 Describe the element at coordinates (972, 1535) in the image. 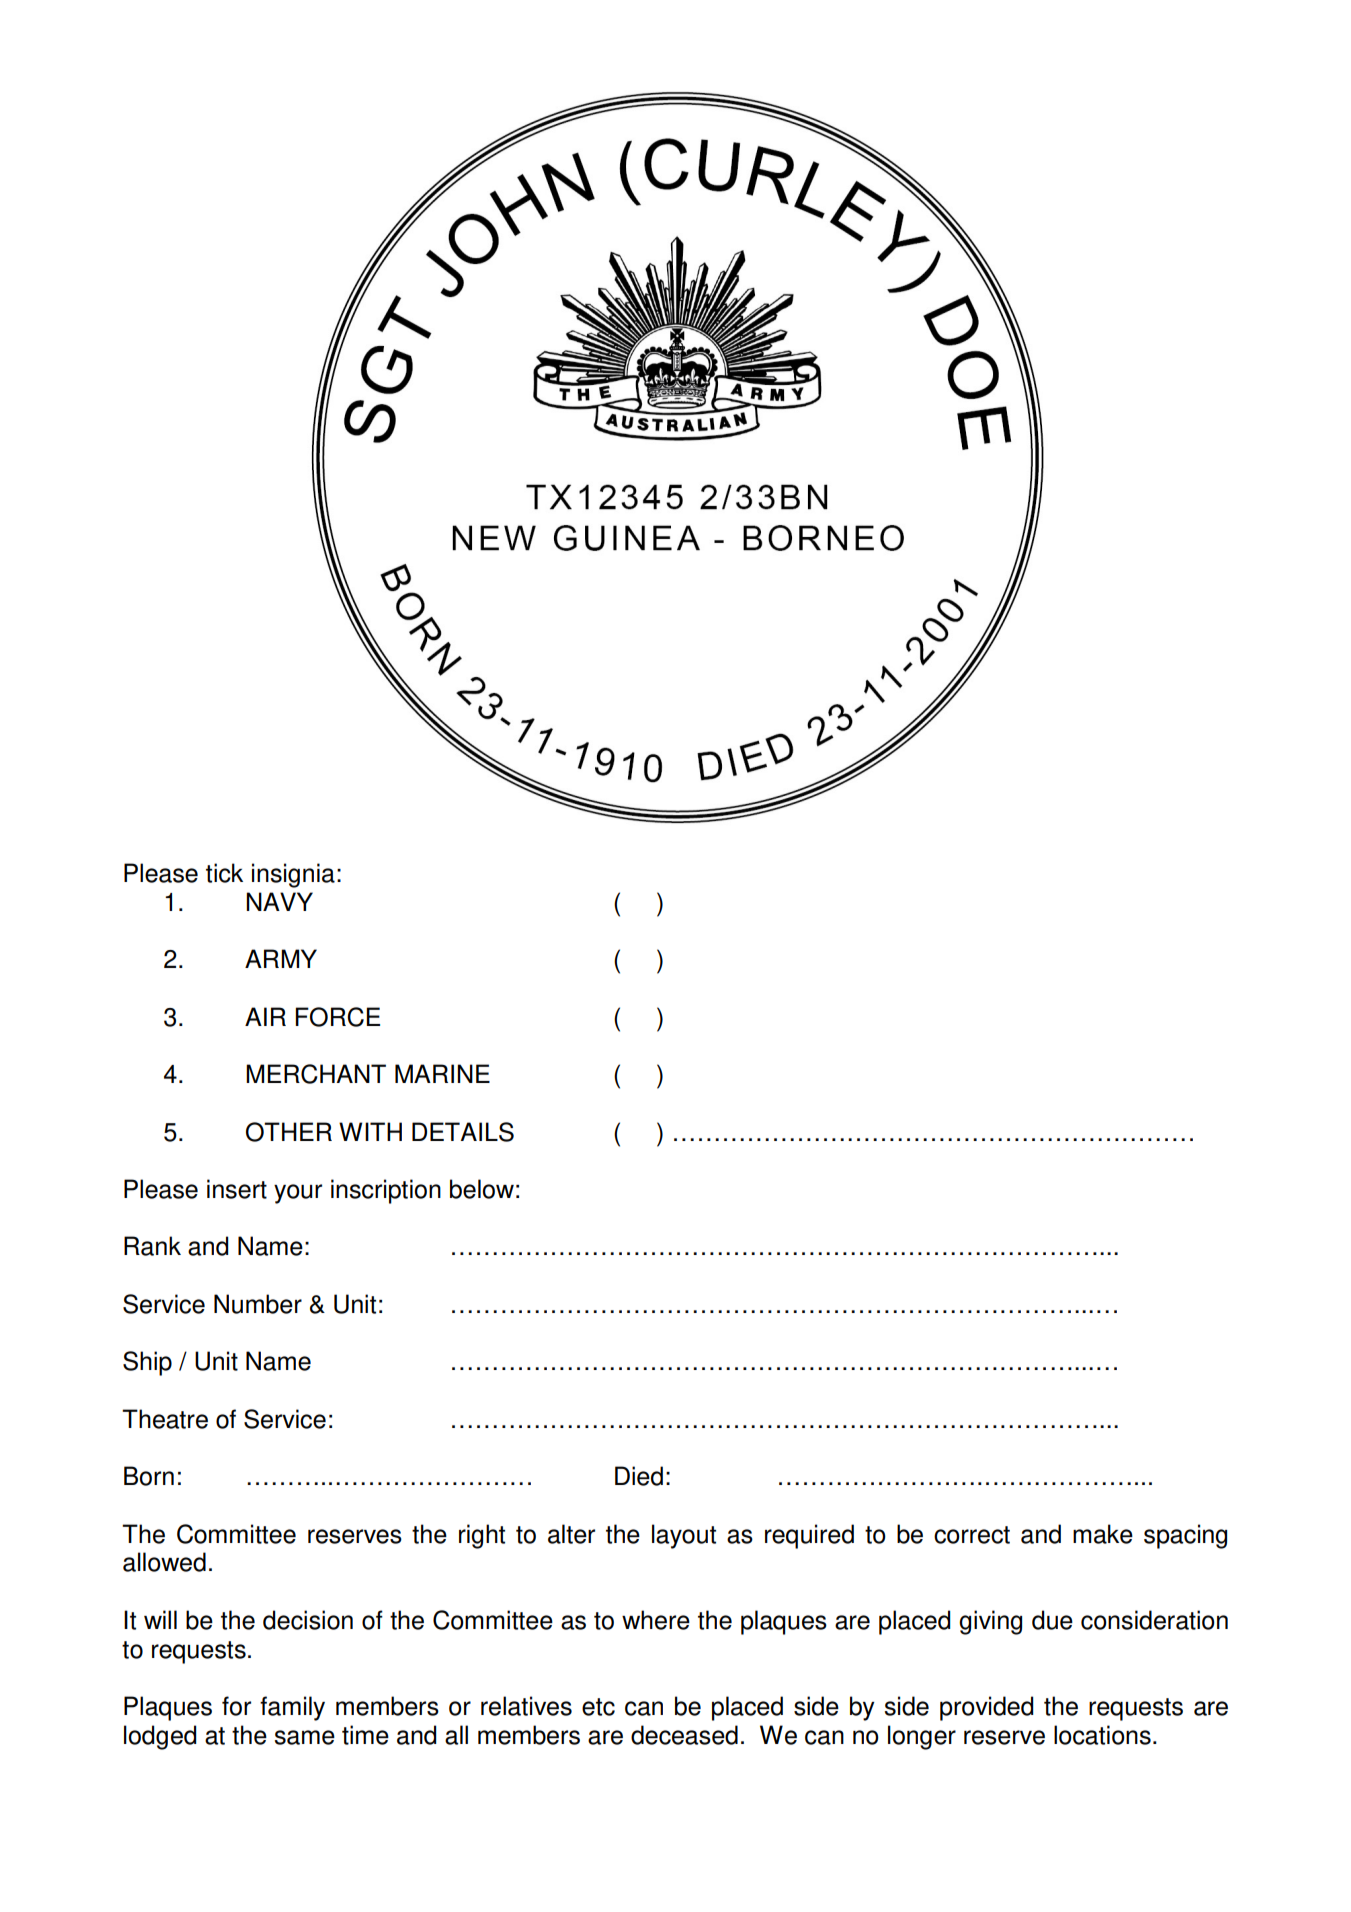

I see `correct` at that location.
